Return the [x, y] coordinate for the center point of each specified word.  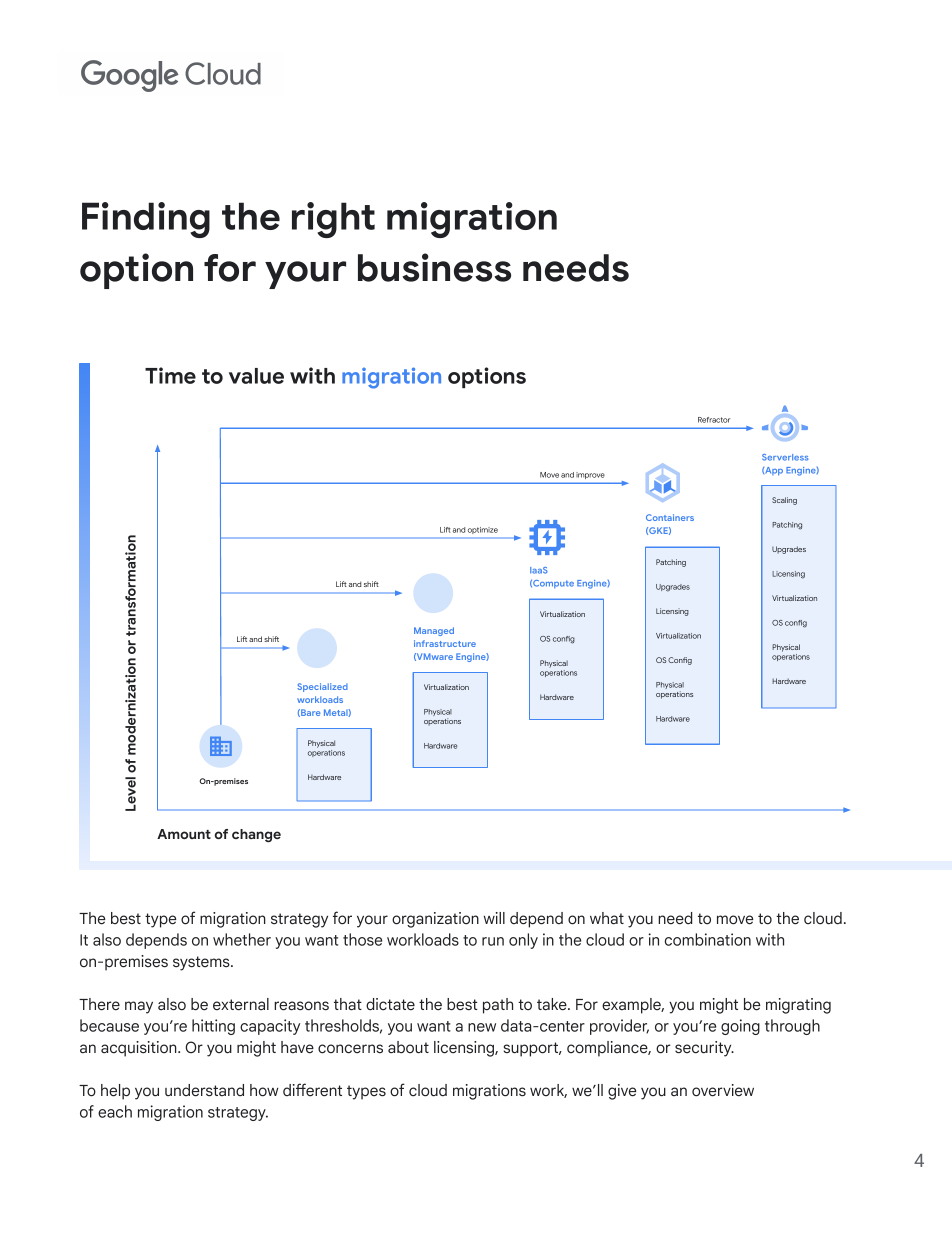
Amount [184, 834]
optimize [483, 530]
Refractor [714, 420]
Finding [146, 220]
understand [204, 1090]
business [434, 267]
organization [435, 920]
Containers [670, 517]
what [607, 918]
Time [170, 375]
